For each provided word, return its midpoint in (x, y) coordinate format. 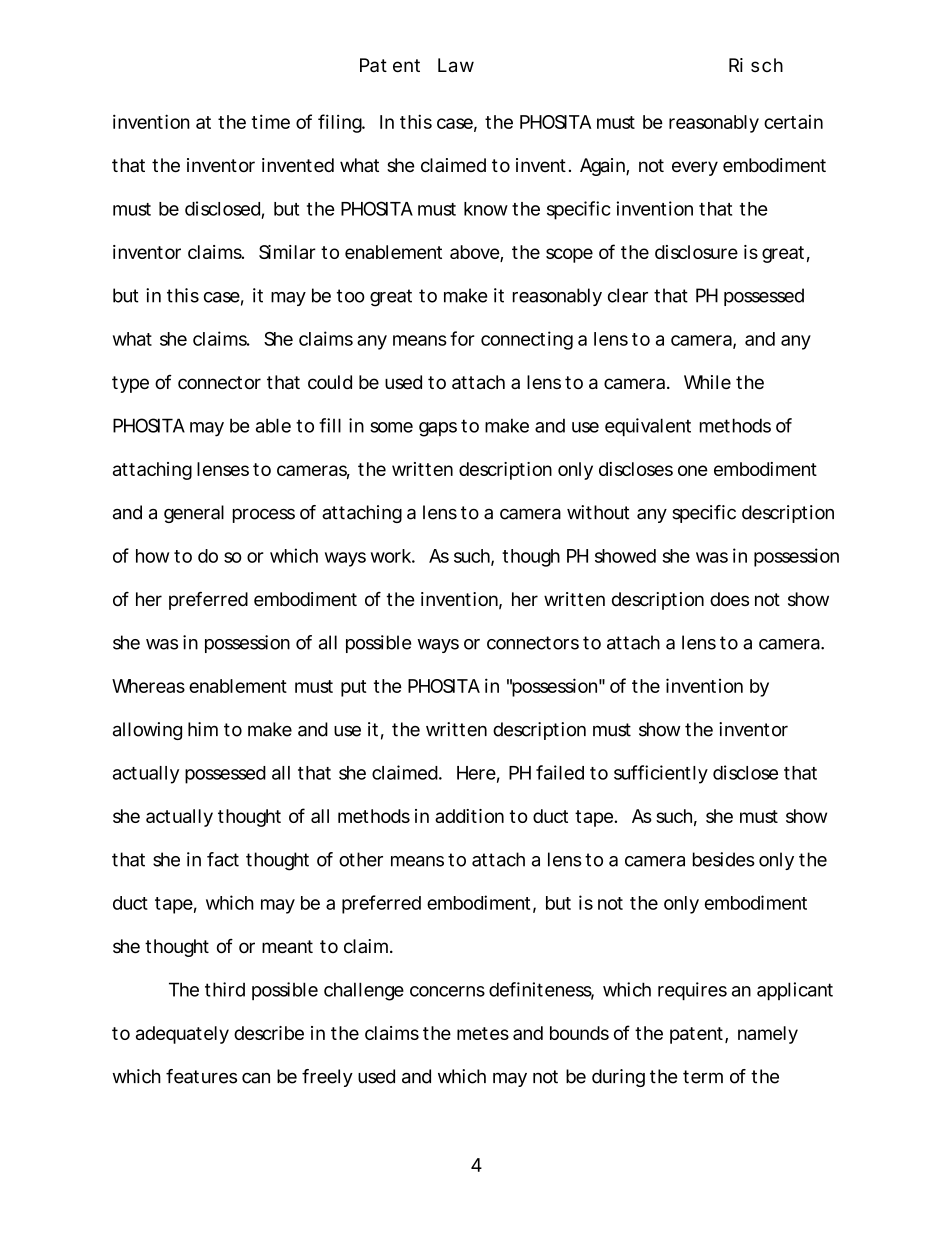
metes (483, 1033)
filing (341, 123)
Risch (756, 65)
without (598, 512)
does (729, 599)
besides (724, 859)
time (271, 121)
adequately (182, 1035)
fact (223, 859)
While (707, 382)
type (130, 384)
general (194, 514)
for (462, 338)
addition (469, 816)
